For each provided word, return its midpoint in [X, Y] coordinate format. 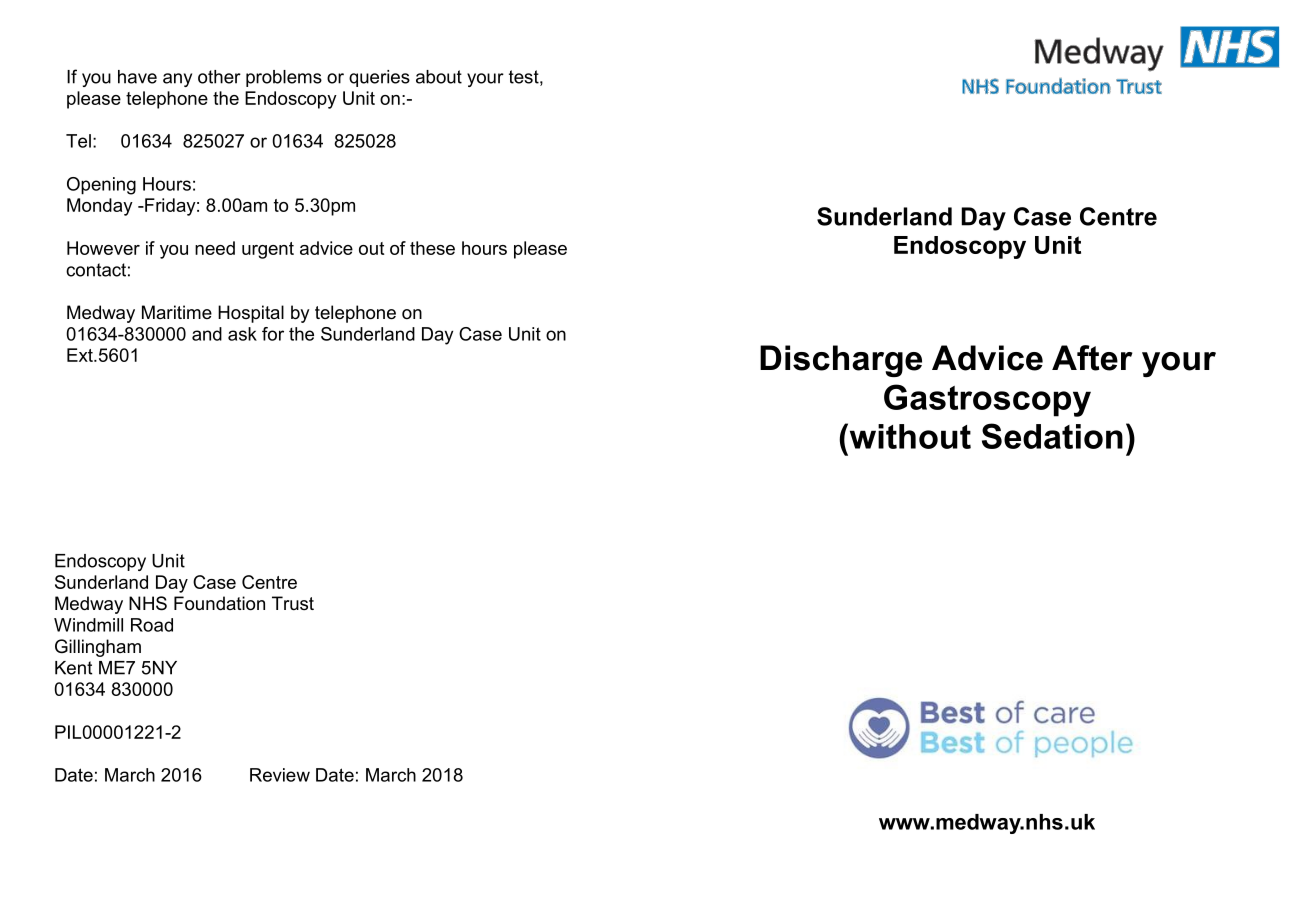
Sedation [1052, 436]
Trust [293, 603]
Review [280, 775]
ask [242, 334]
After [1092, 358]
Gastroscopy [987, 400]
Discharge [841, 361]
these [432, 248]
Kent [73, 668]
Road [152, 625]
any [177, 80]
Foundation [219, 603]
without [909, 436]
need [215, 248]
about [439, 77]
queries [379, 78]
